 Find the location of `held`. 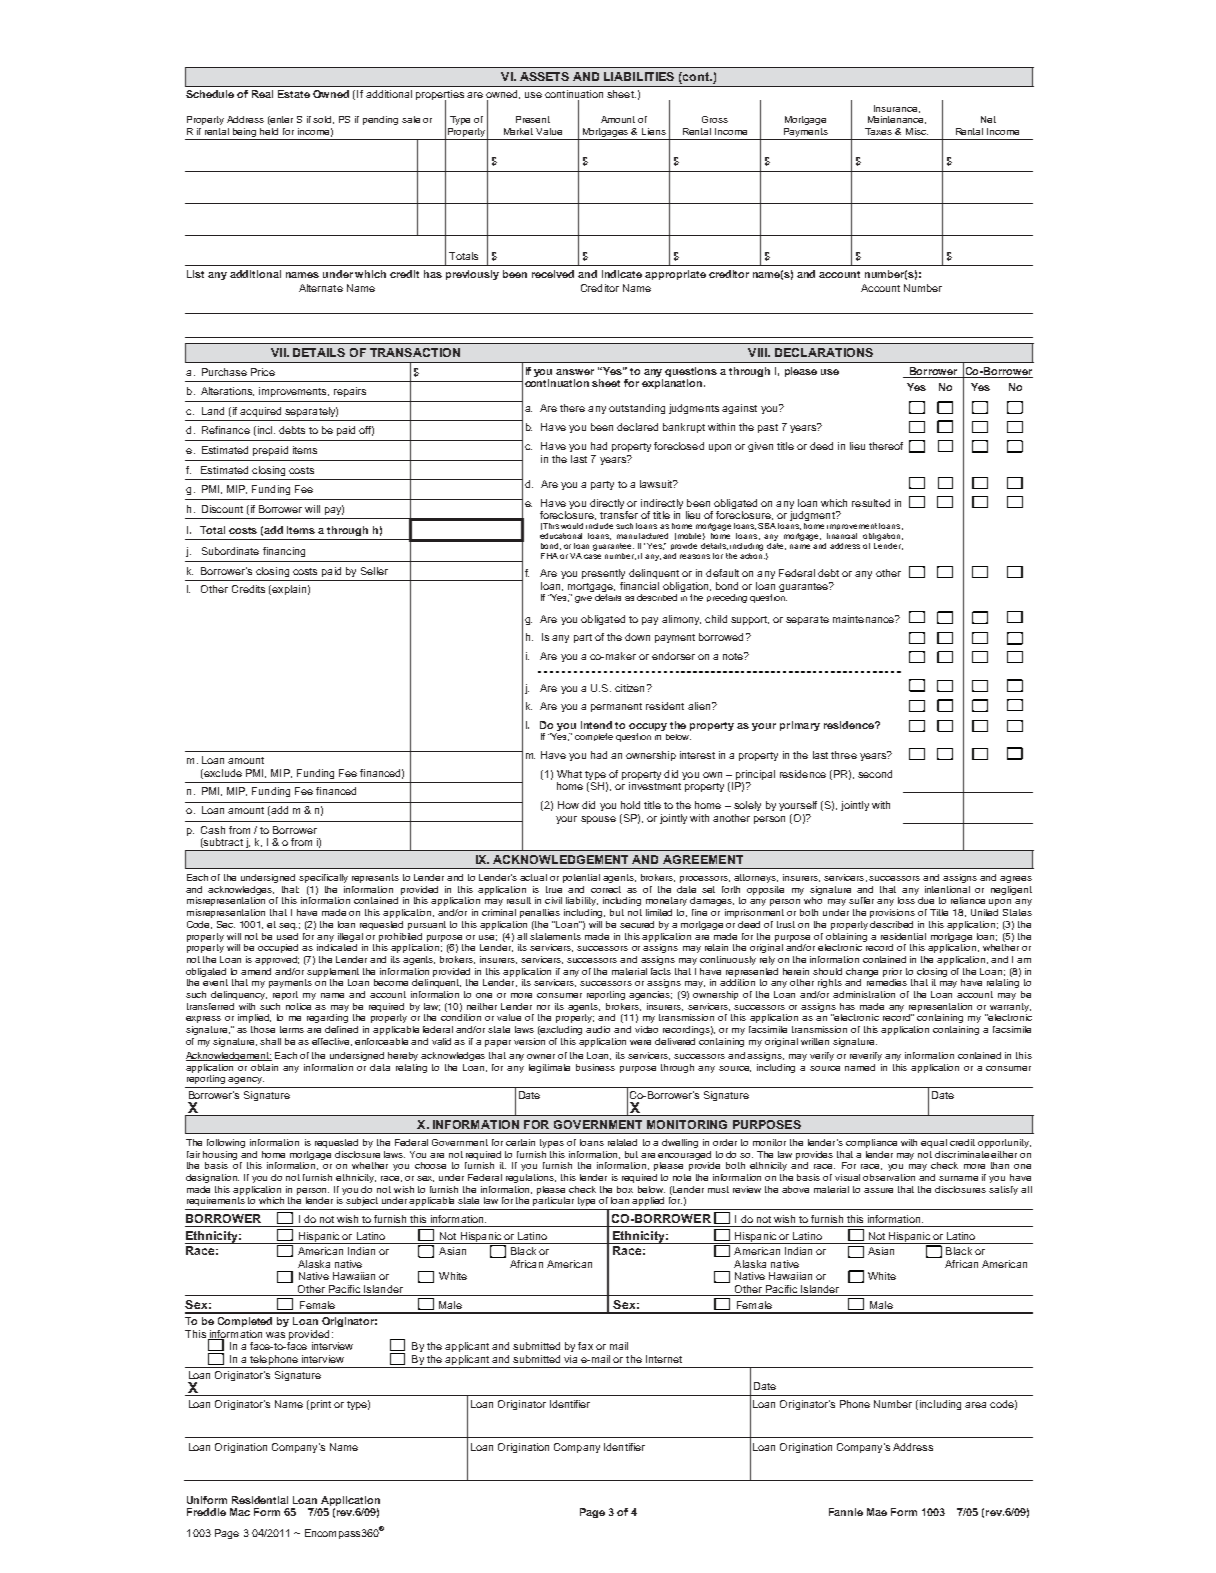

held is located at coordinates (269, 131).
